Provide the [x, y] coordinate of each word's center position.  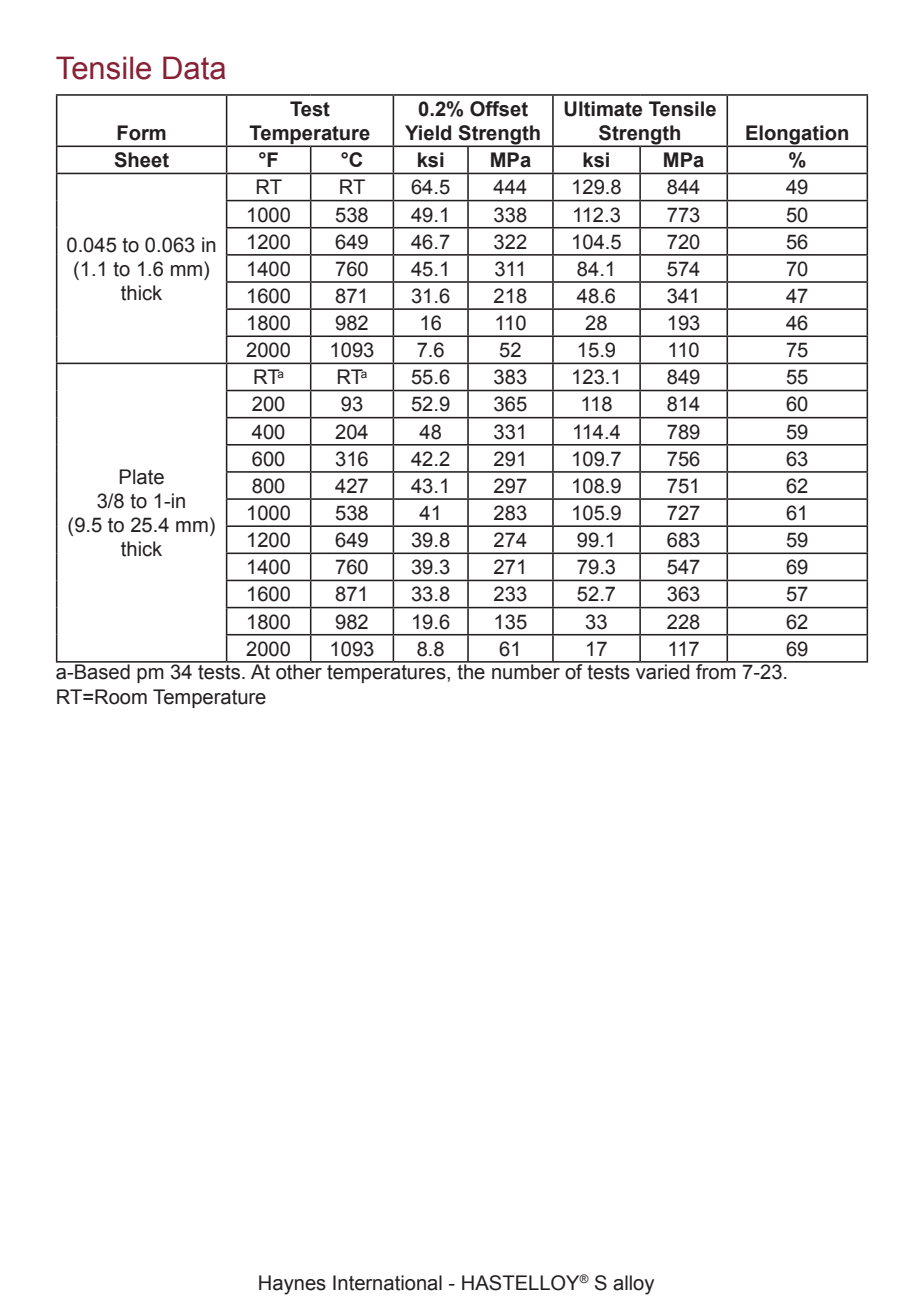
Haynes [292, 1285]
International [387, 1283]
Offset [499, 109]
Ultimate [603, 109]
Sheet [141, 160]
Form [141, 133]
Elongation [797, 136]
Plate [141, 477]
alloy [633, 1285]
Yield [428, 133]
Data [194, 68]
